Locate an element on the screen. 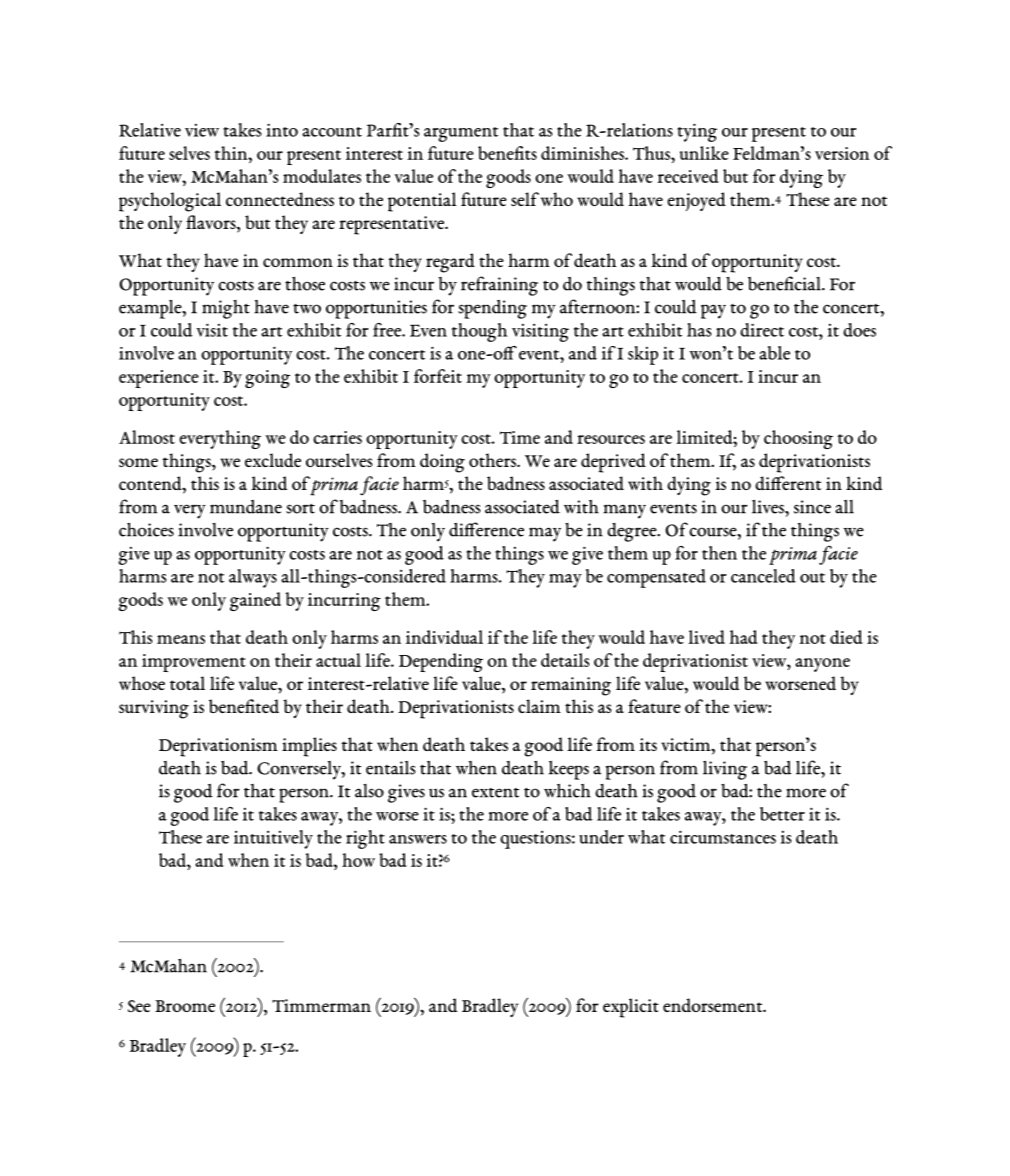 Image resolution: width=1010 pixels, height=1176 pixels. See is located at coordinates (139, 1006).
